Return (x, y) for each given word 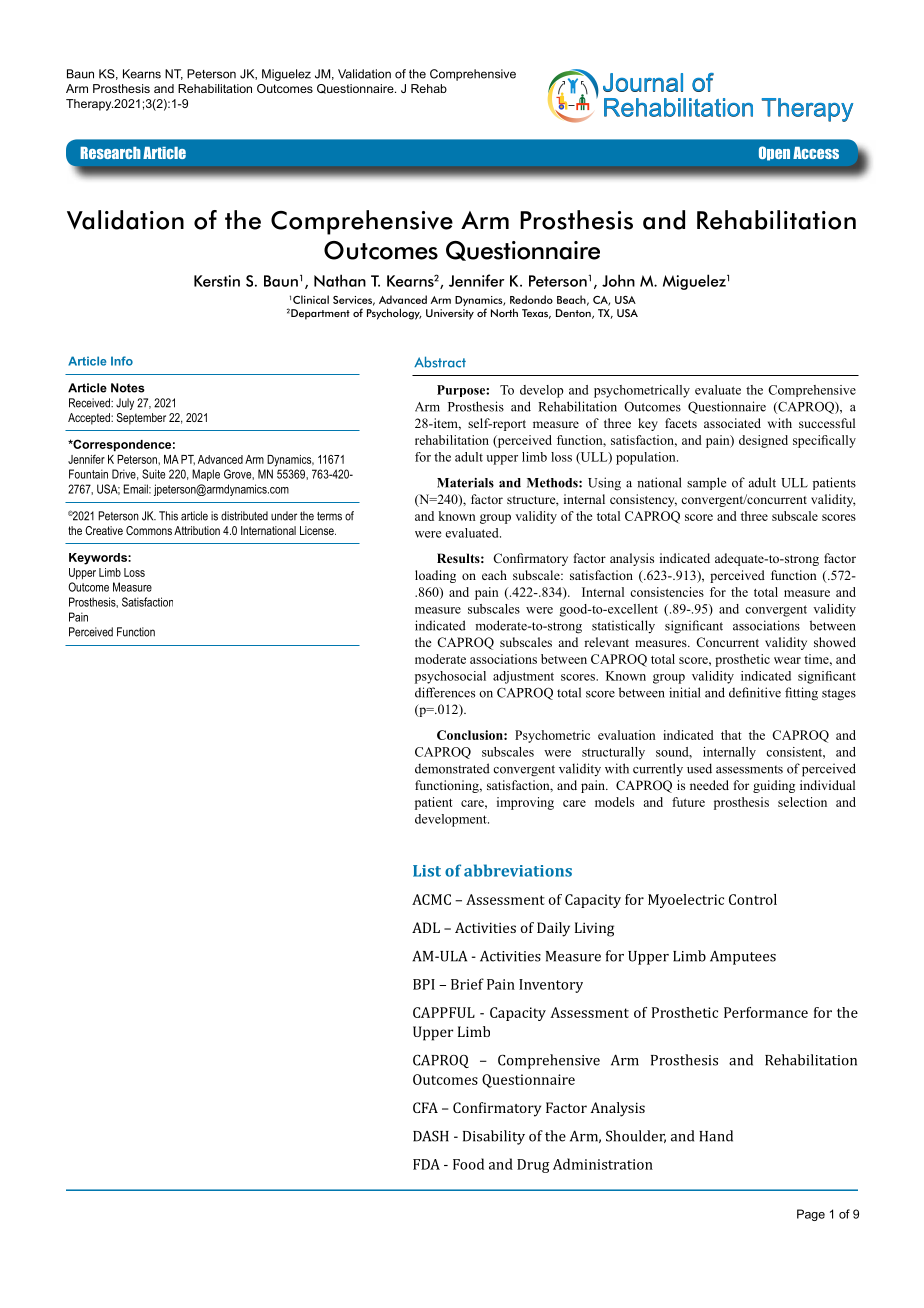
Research (110, 153)
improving (525, 803)
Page (811, 1215)
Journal (643, 82)
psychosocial (450, 677)
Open (774, 153)
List (427, 871)
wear (787, 660)
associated (732, 423)
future (688, 802)
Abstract (440, 362)
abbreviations (518, 870)
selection (802, 802)
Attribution (197, 530)
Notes (128, 388)
